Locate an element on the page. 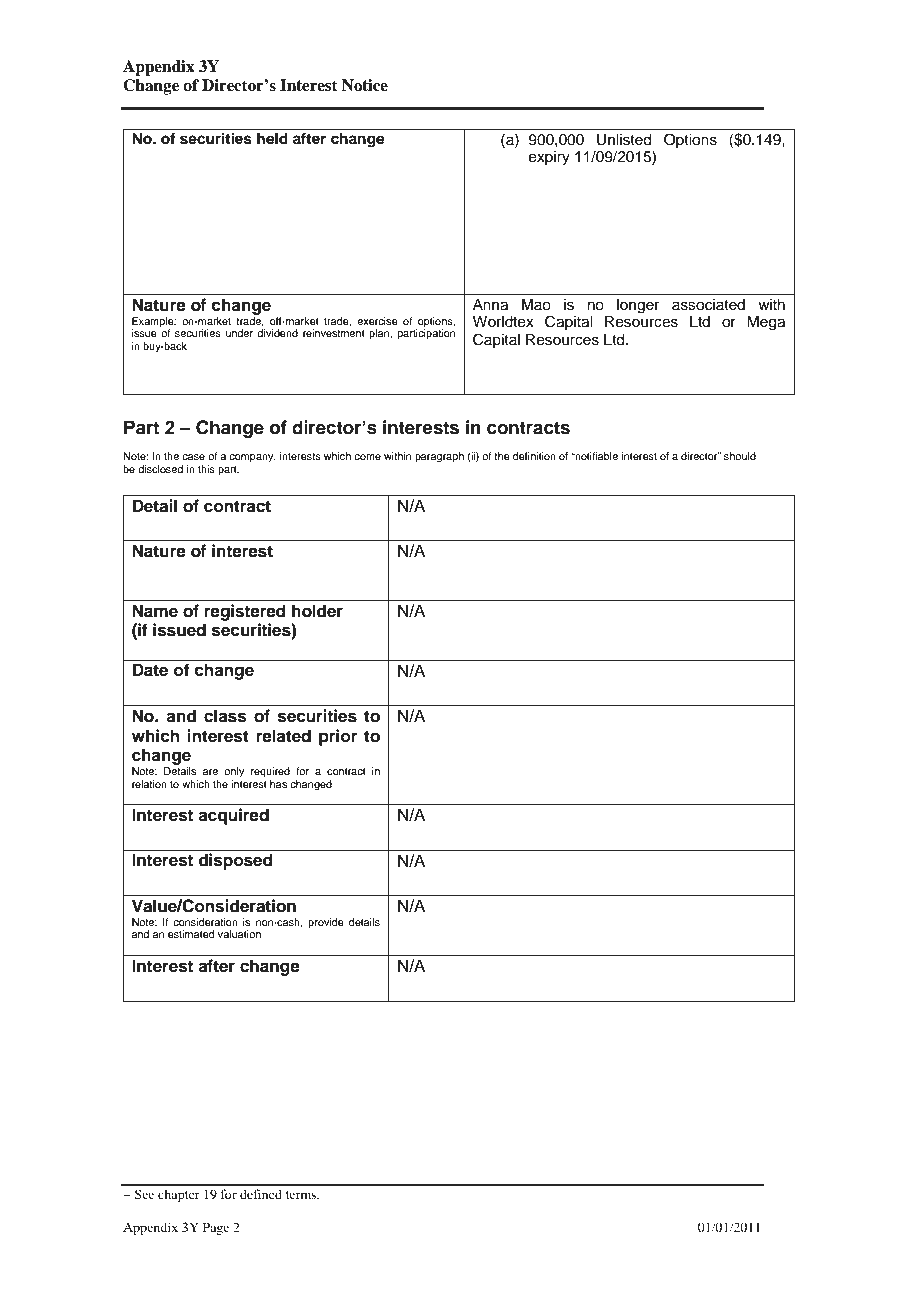 This image has width=924, height=1307. Unlisted is located at coordinates (624, 140).
